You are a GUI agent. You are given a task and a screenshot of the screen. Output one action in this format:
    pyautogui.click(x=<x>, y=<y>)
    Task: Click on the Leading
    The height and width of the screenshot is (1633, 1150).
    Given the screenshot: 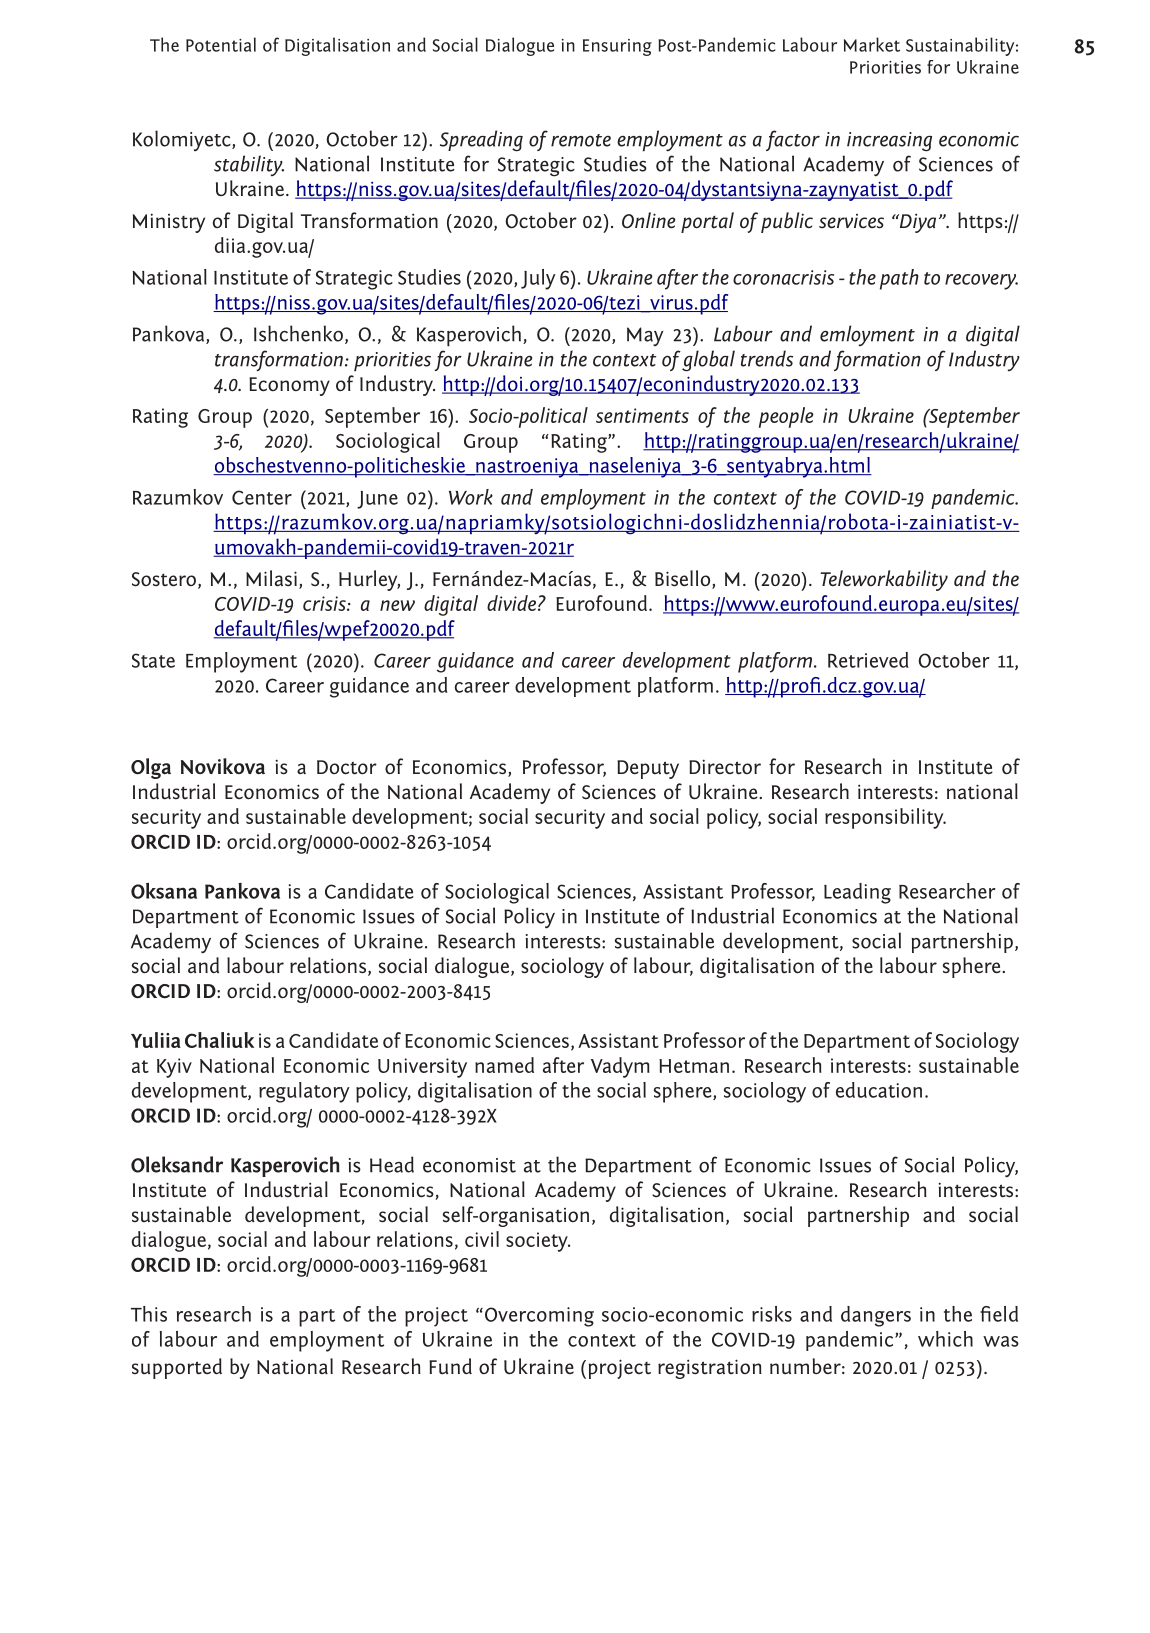 What is the action you would take?
    pyautogui.click(x=857, y=893)
